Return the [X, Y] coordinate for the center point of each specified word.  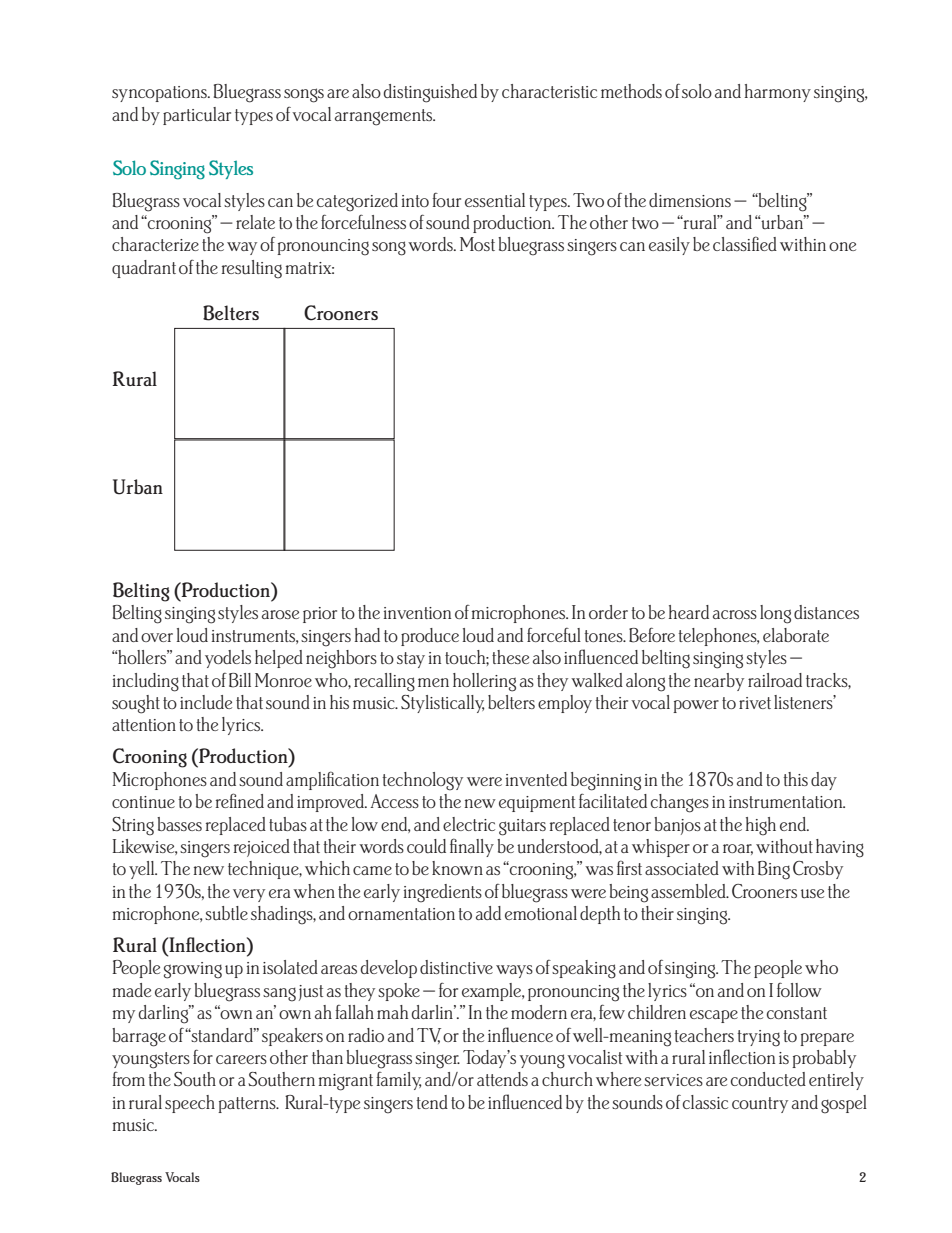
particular [197, 116]
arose [280, 614]
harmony [778, 93]
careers [241, 1059]
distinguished [430, 93]
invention [417, 613]
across [735, 614]
